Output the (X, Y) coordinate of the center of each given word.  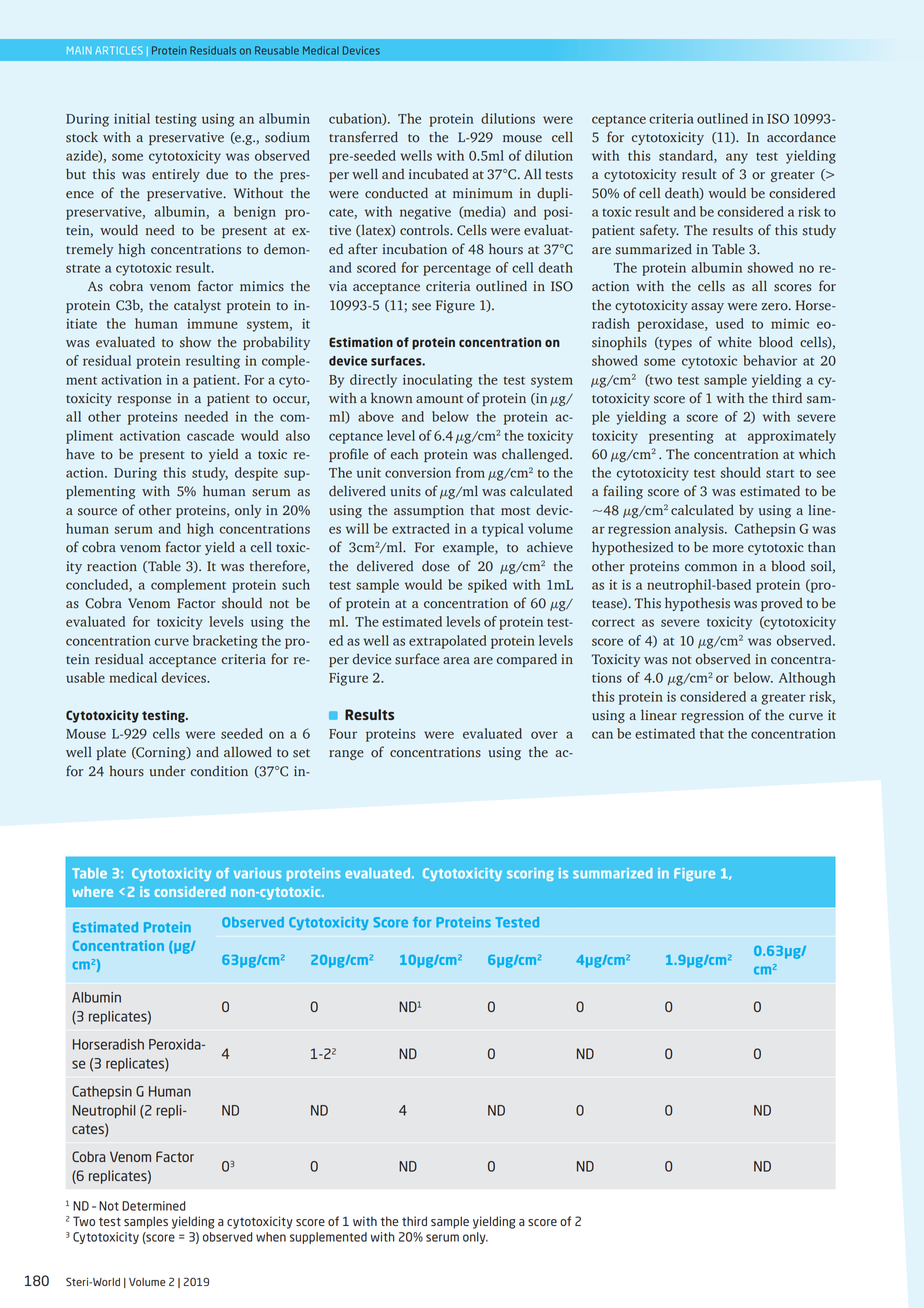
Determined (153, 1206)
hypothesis (697, 604)
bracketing (225, 642)
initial (132, 118)
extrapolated (448, 642)
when (271, 1237)
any (737, 158)
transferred (363, 137)
